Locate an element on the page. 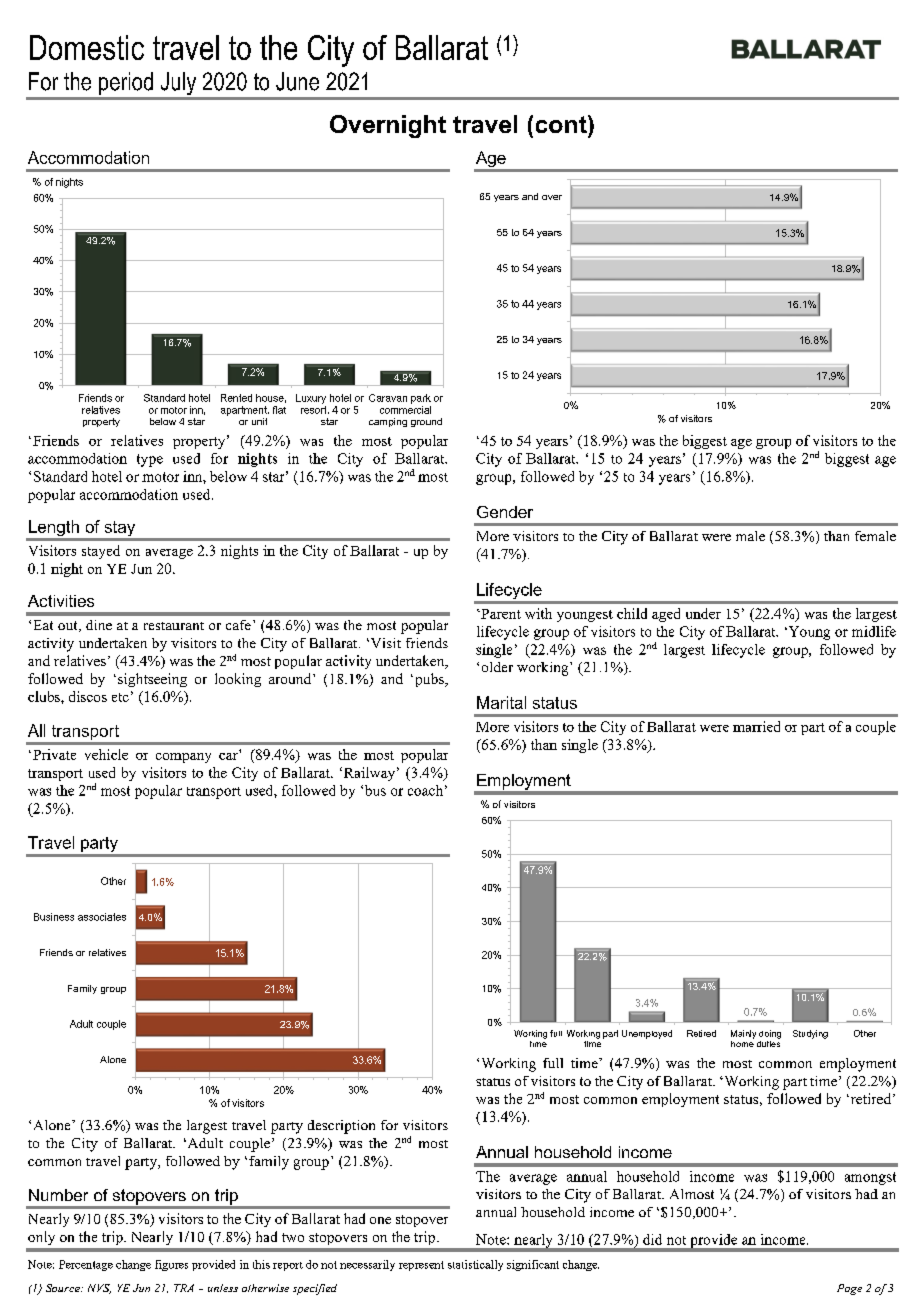 This page has width=924, height=1308. sightseeing is located at coordinates (152, 680).
